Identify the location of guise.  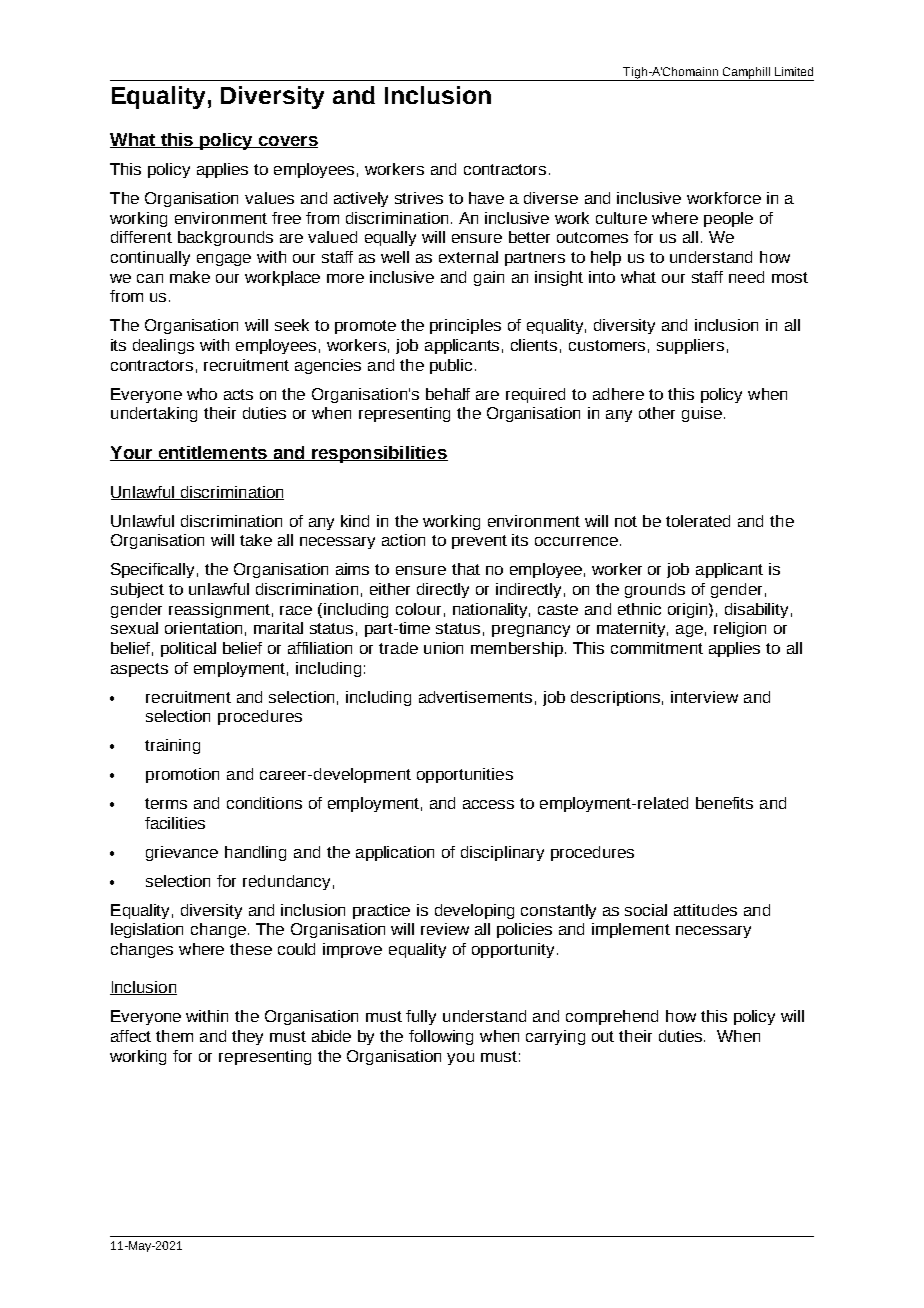
(702, 414).
